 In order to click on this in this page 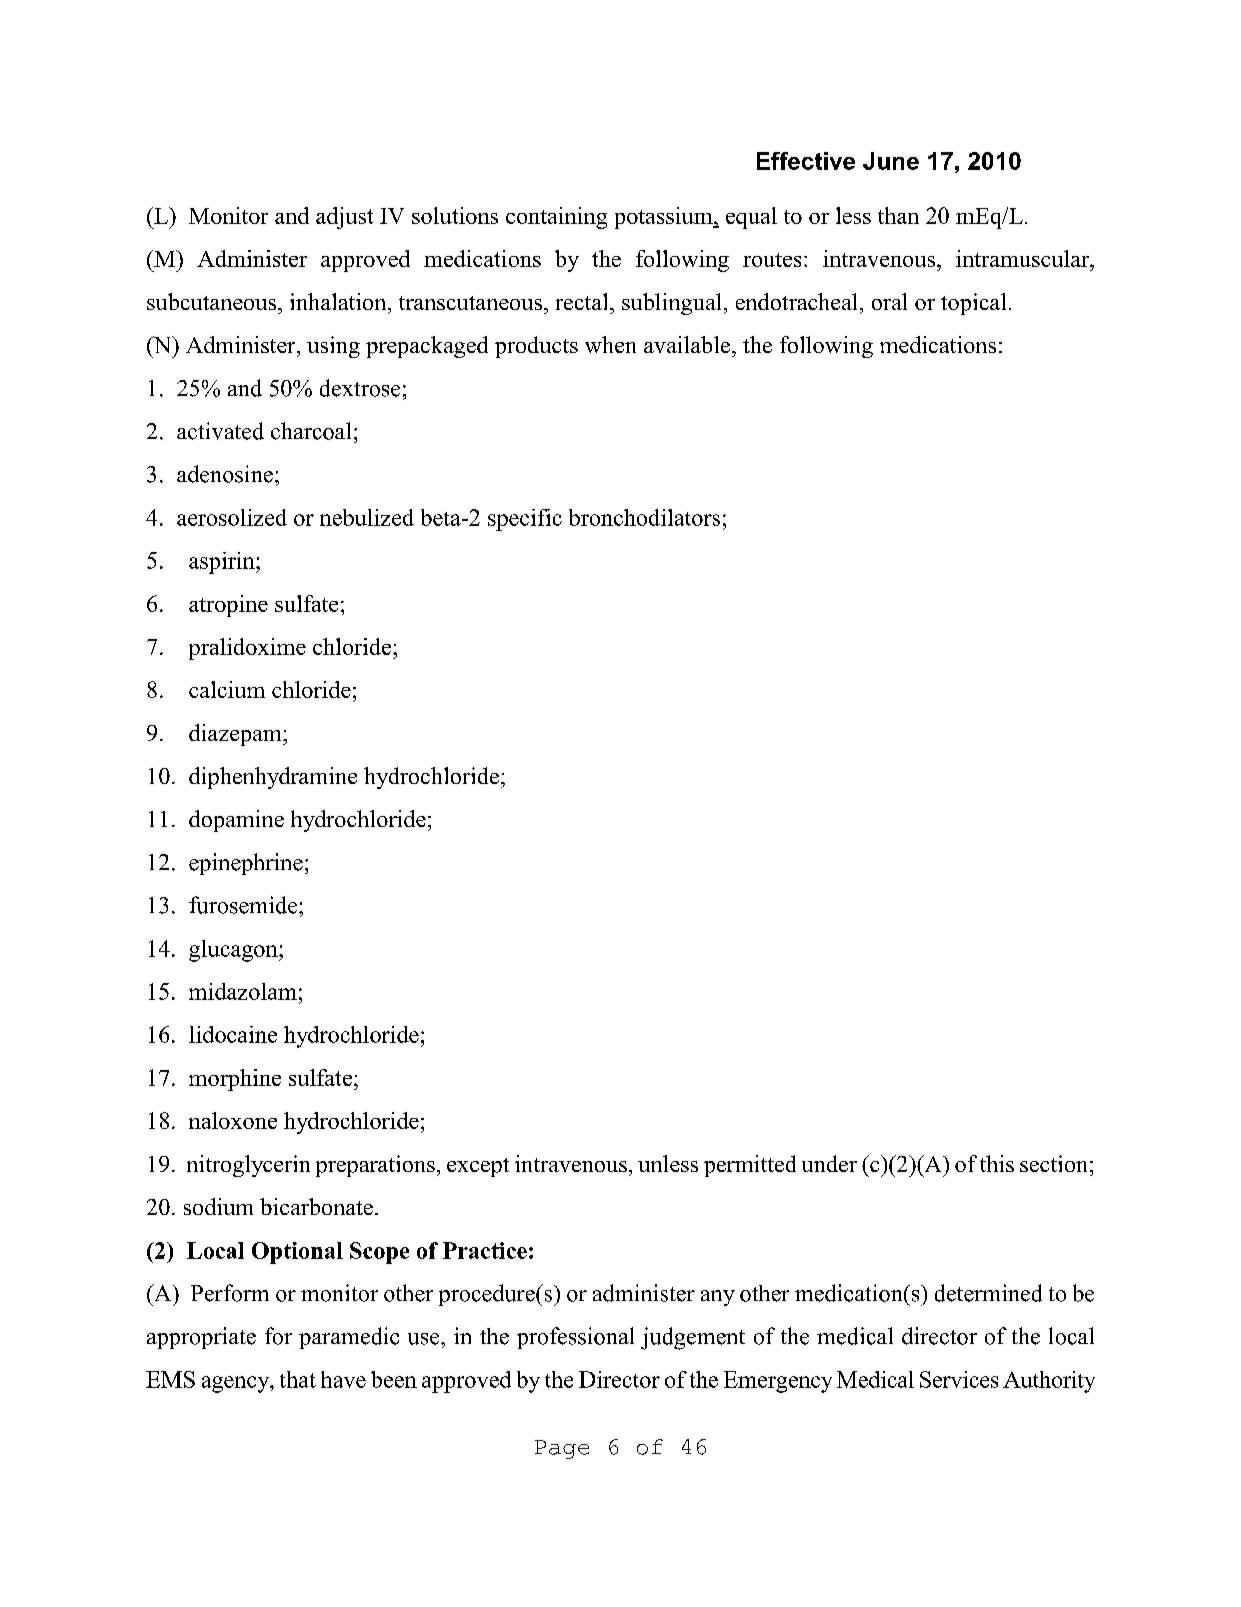, I will do `click(997, 1163)`.
